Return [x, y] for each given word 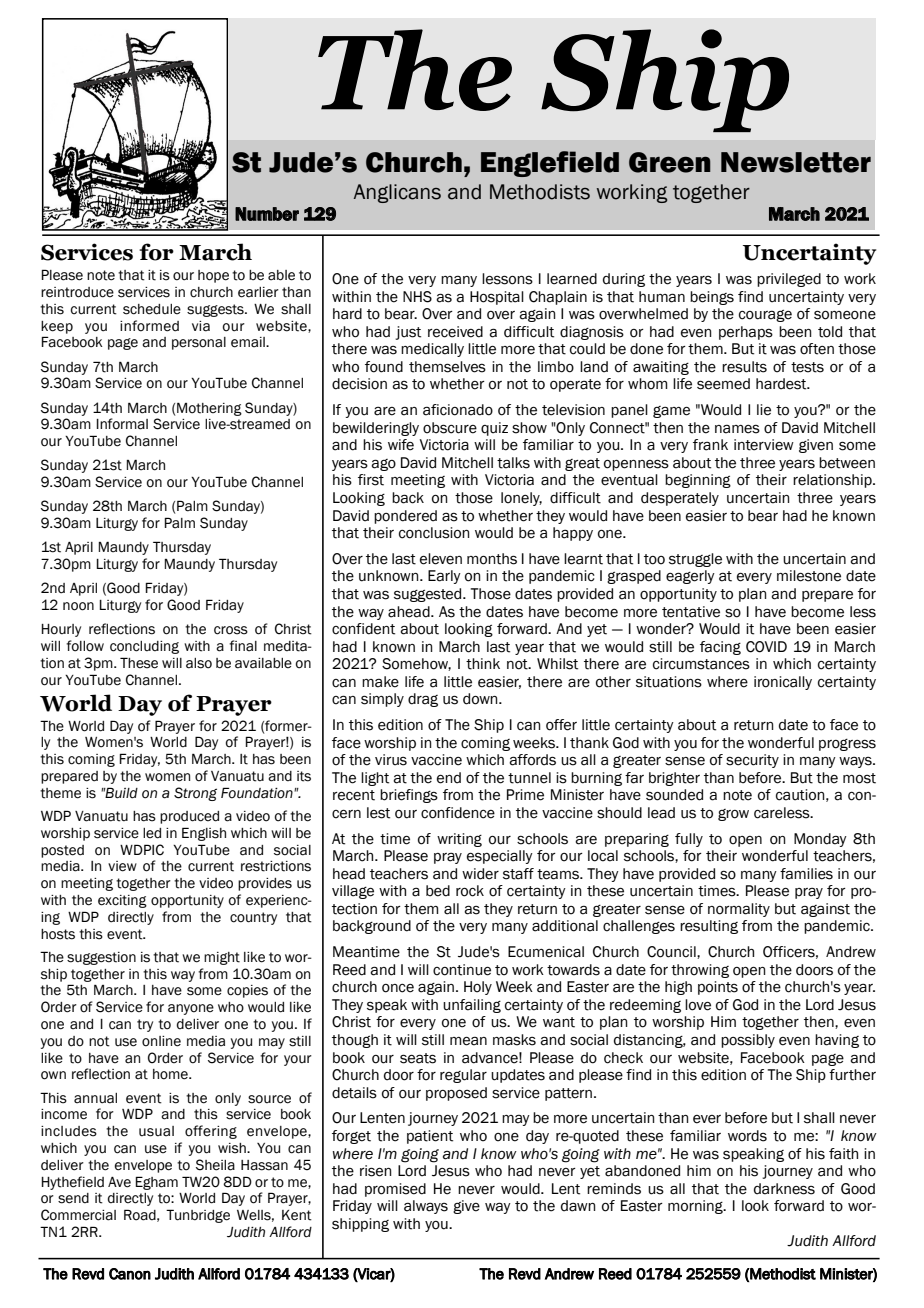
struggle [695, 560]
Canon [130, 1274]
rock [470, 891]
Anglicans [397, 193]
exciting [122, 901]
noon [78, 606]
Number [267, 214]
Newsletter [796, 162]
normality [739, 910]
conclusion [434, 533]
